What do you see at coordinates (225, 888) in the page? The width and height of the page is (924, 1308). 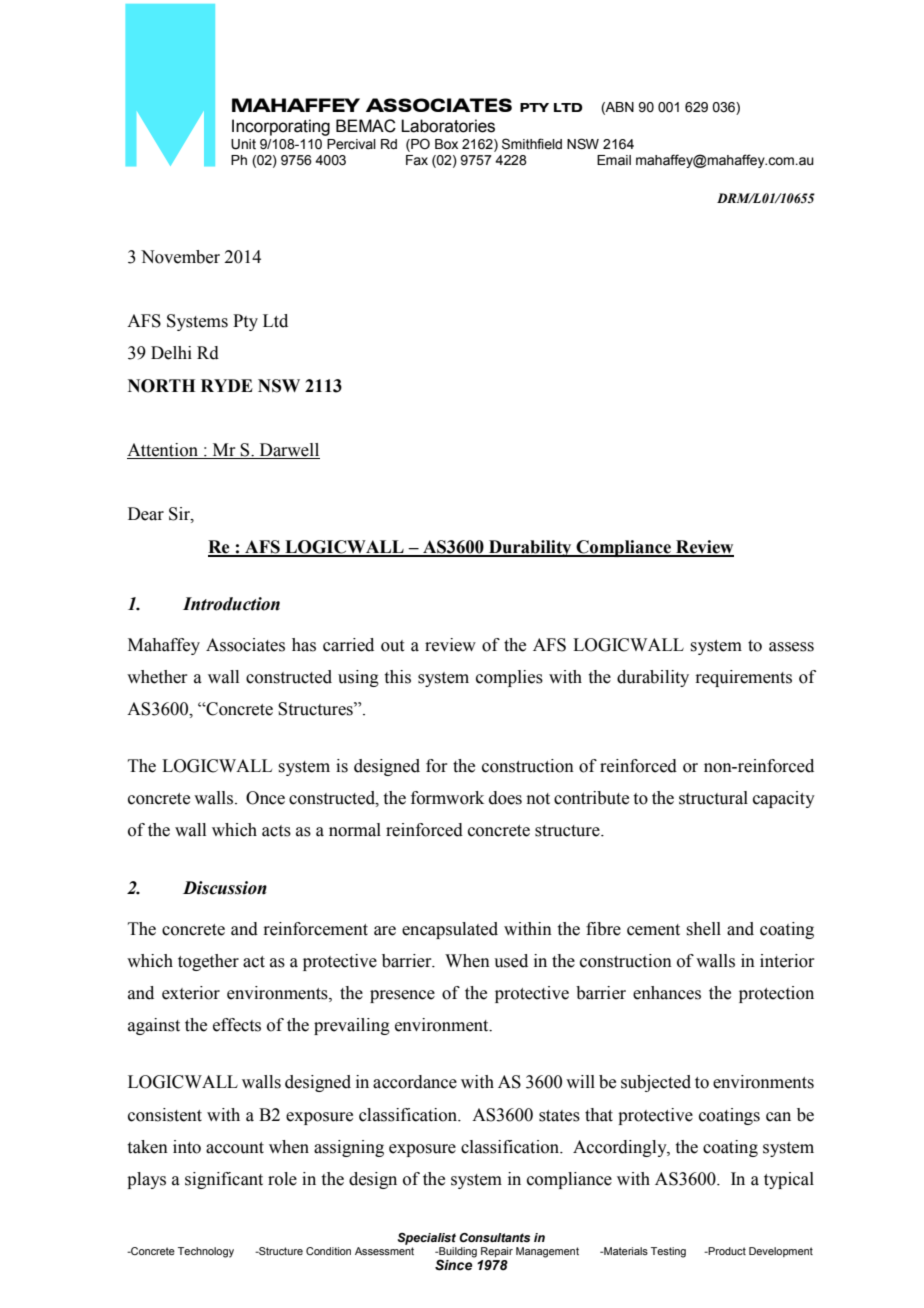 I see `Discussion` at bounding box center [225, 888].
